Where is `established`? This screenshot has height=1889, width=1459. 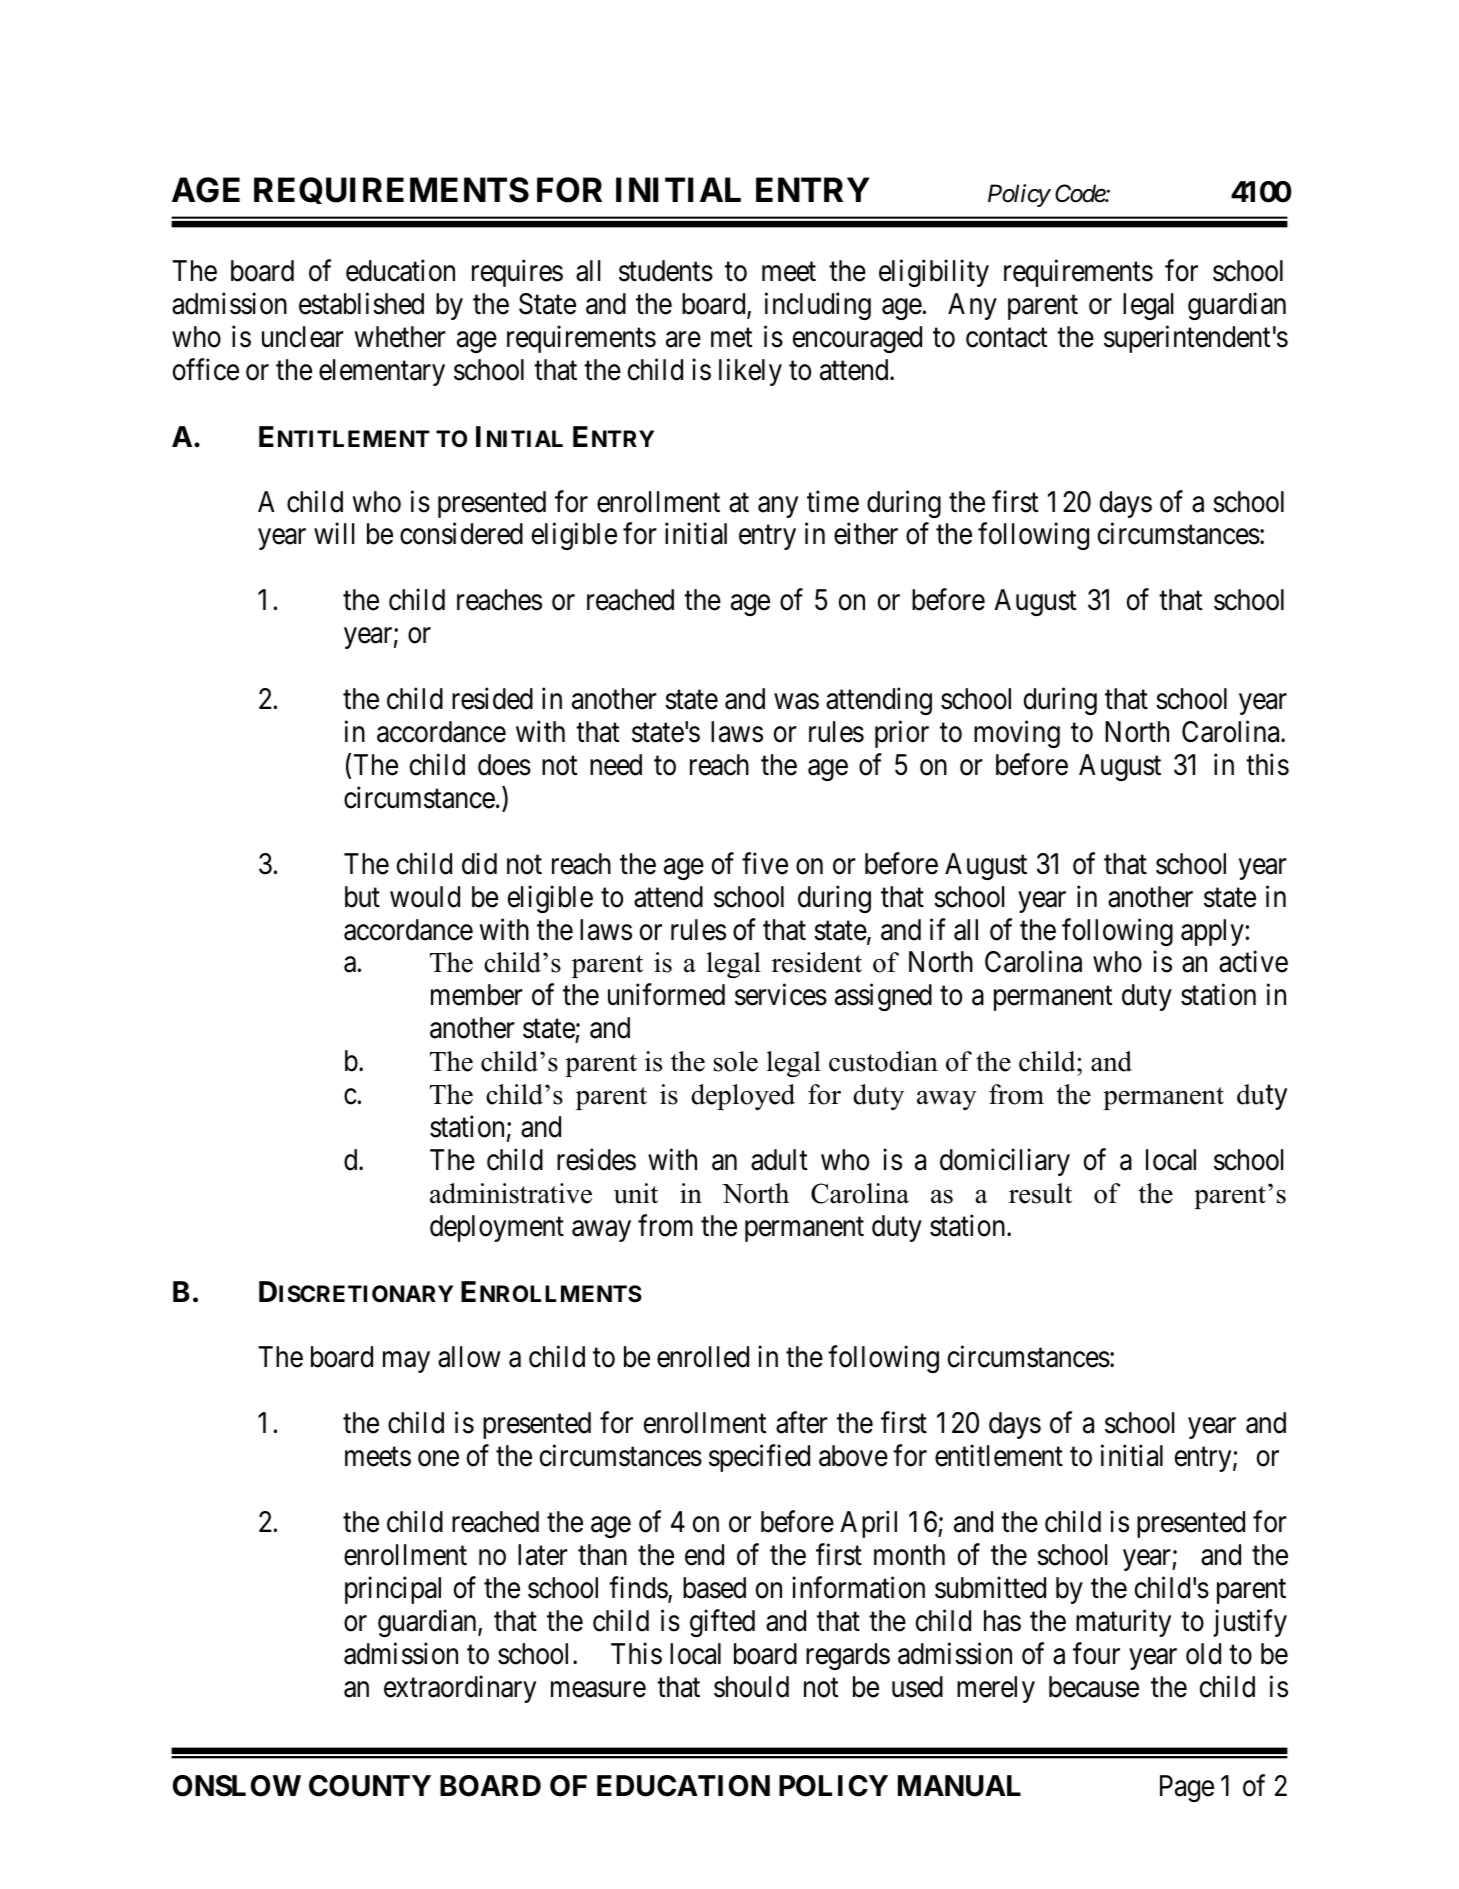
established is located at coordinates (361, 304).
